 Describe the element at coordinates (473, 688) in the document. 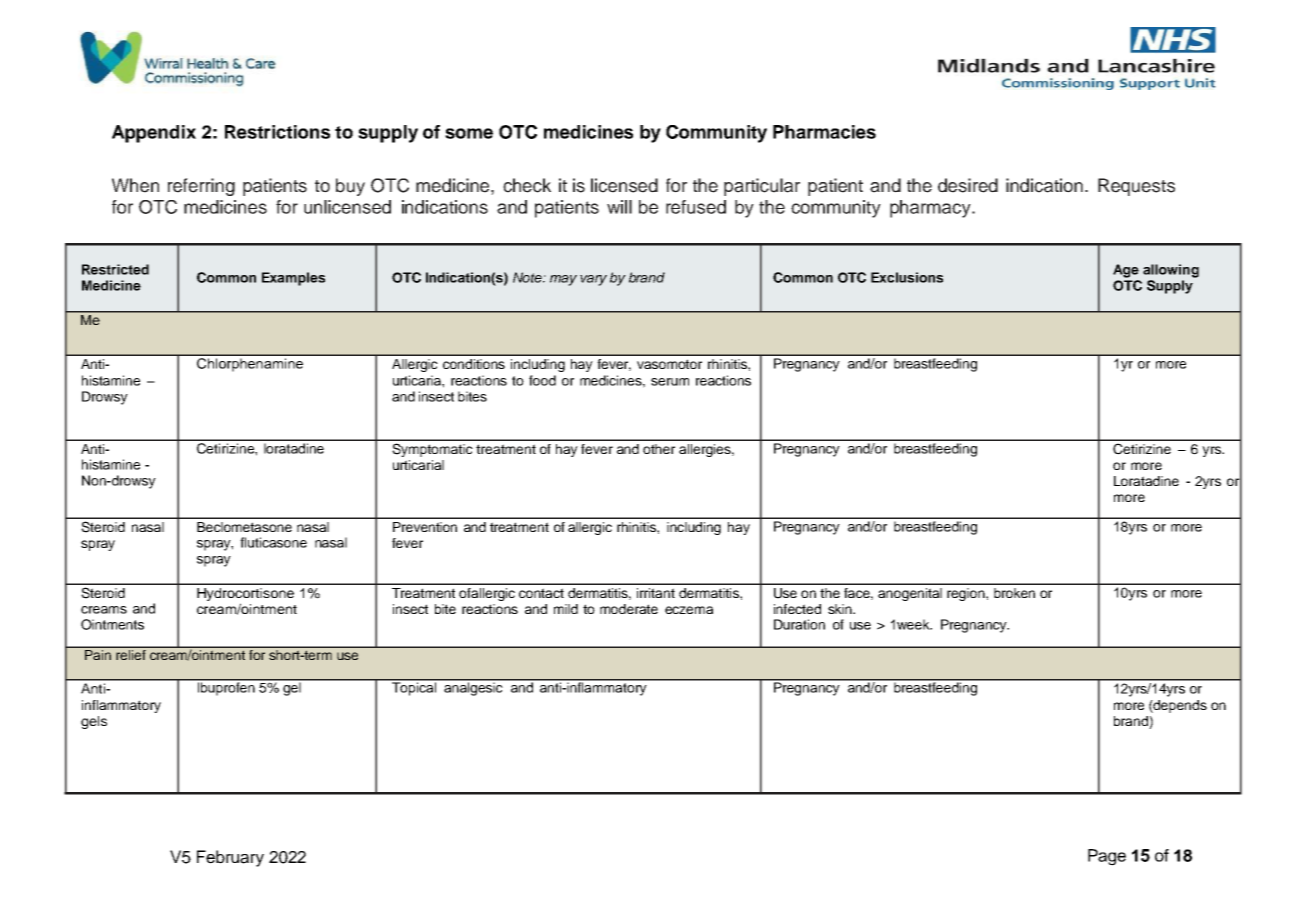

I see `analgesic` at that location.
